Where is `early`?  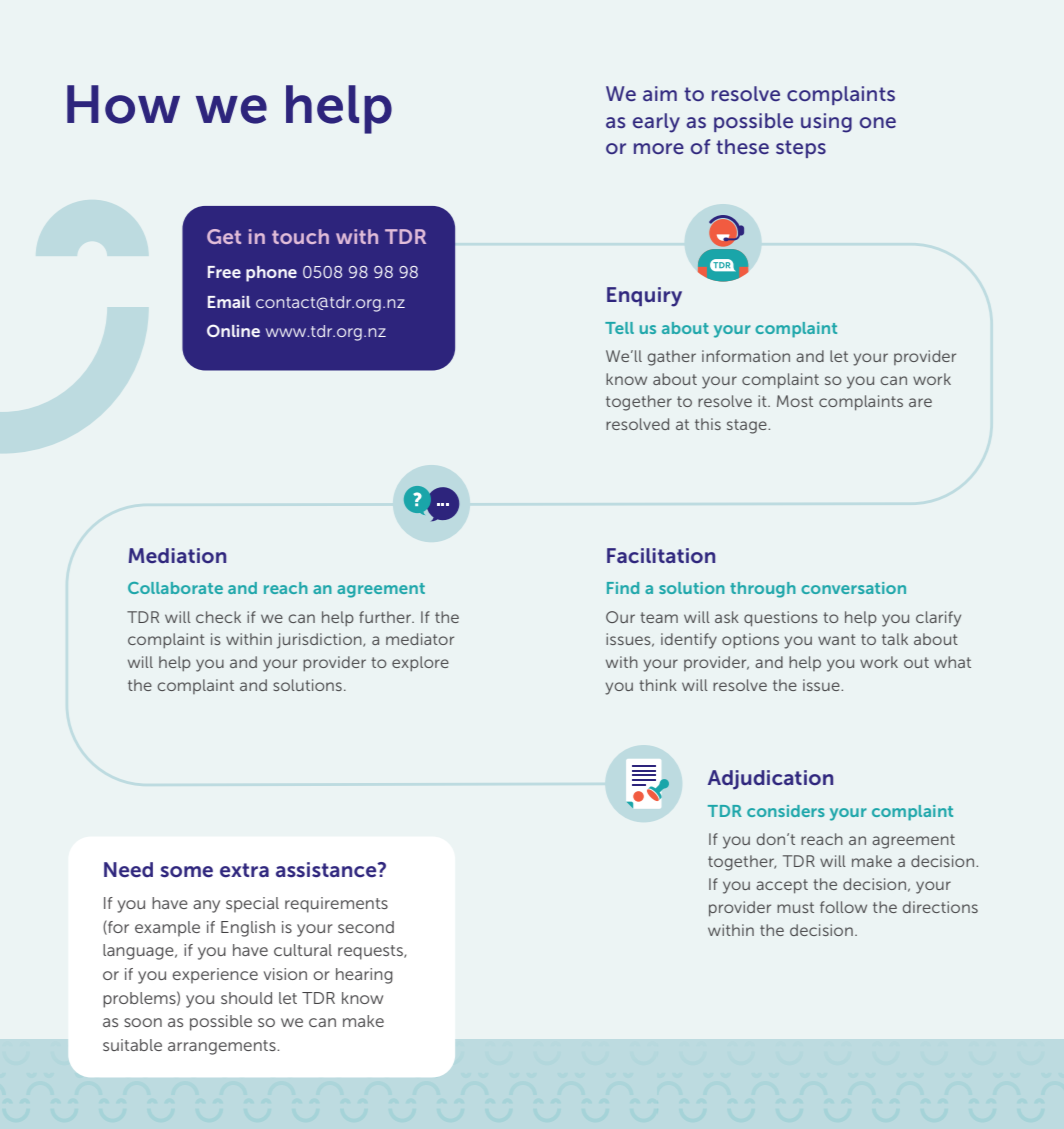 early is located at coordinates (656, 123).
